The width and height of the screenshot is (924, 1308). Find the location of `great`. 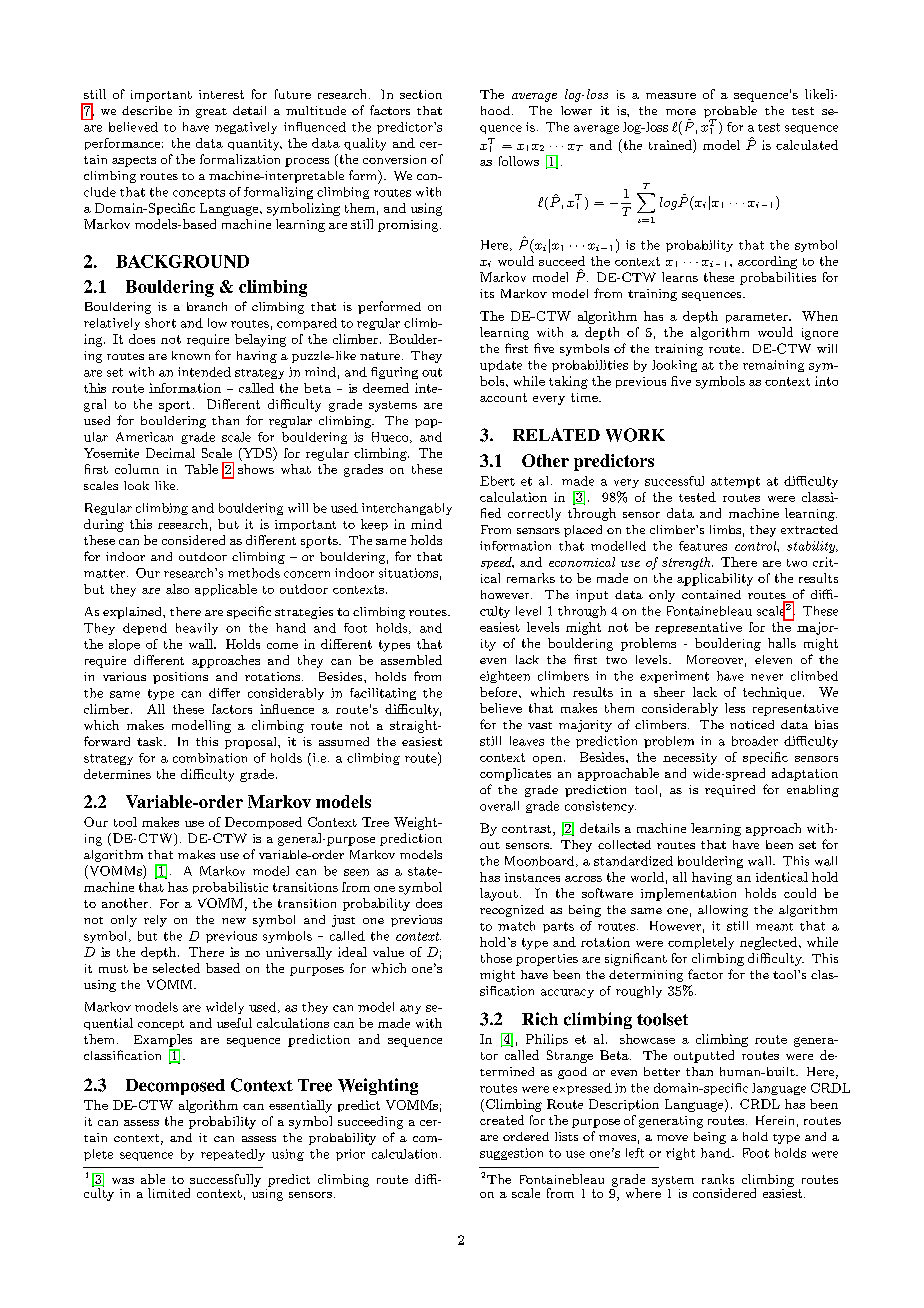

great is located at coordinates (211, 113).
